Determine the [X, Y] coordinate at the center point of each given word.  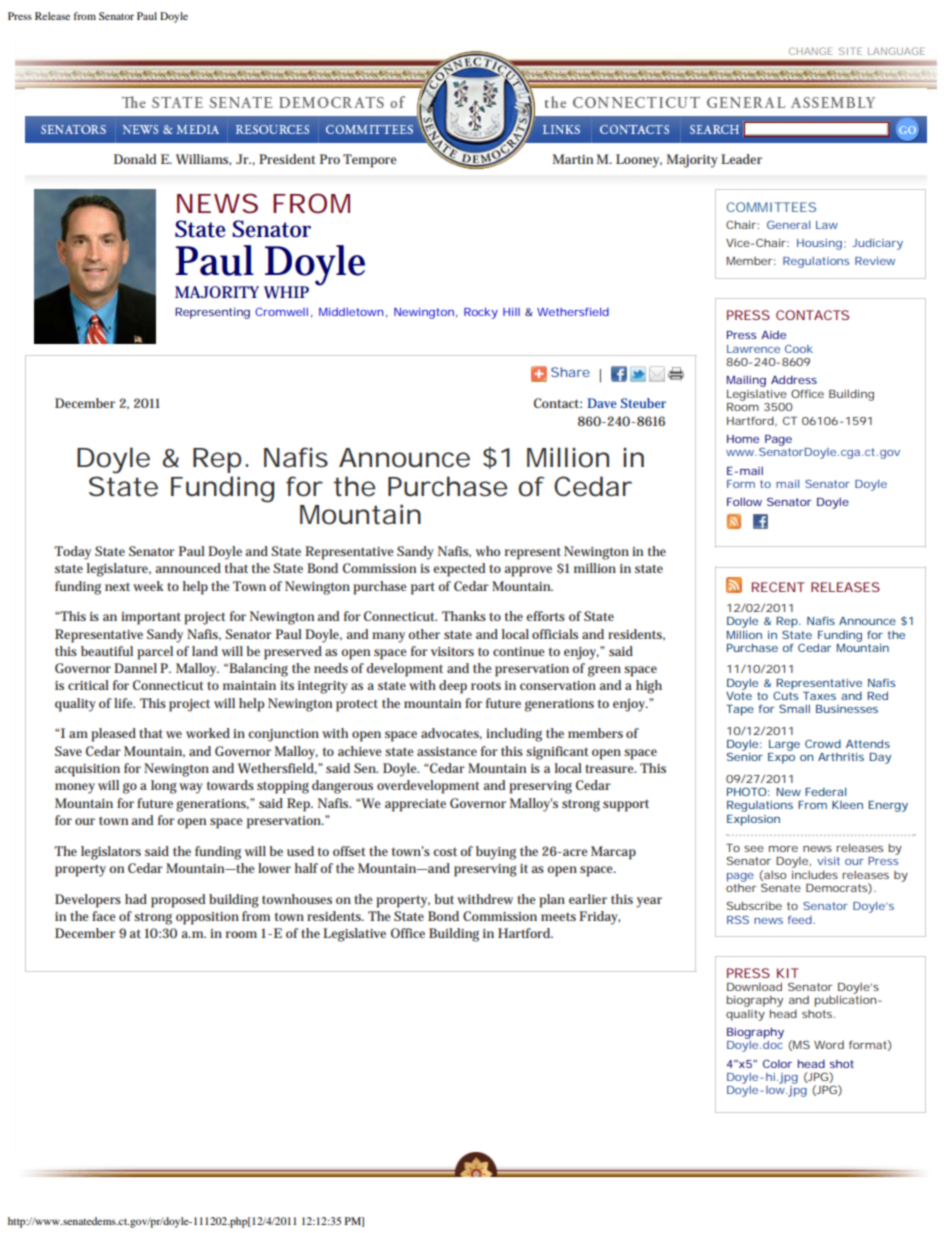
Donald [135, 159]
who [488, 551]
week [148, 586]
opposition [207, 918]
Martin [573, 159]
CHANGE [810, 51]
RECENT [778, 587]
